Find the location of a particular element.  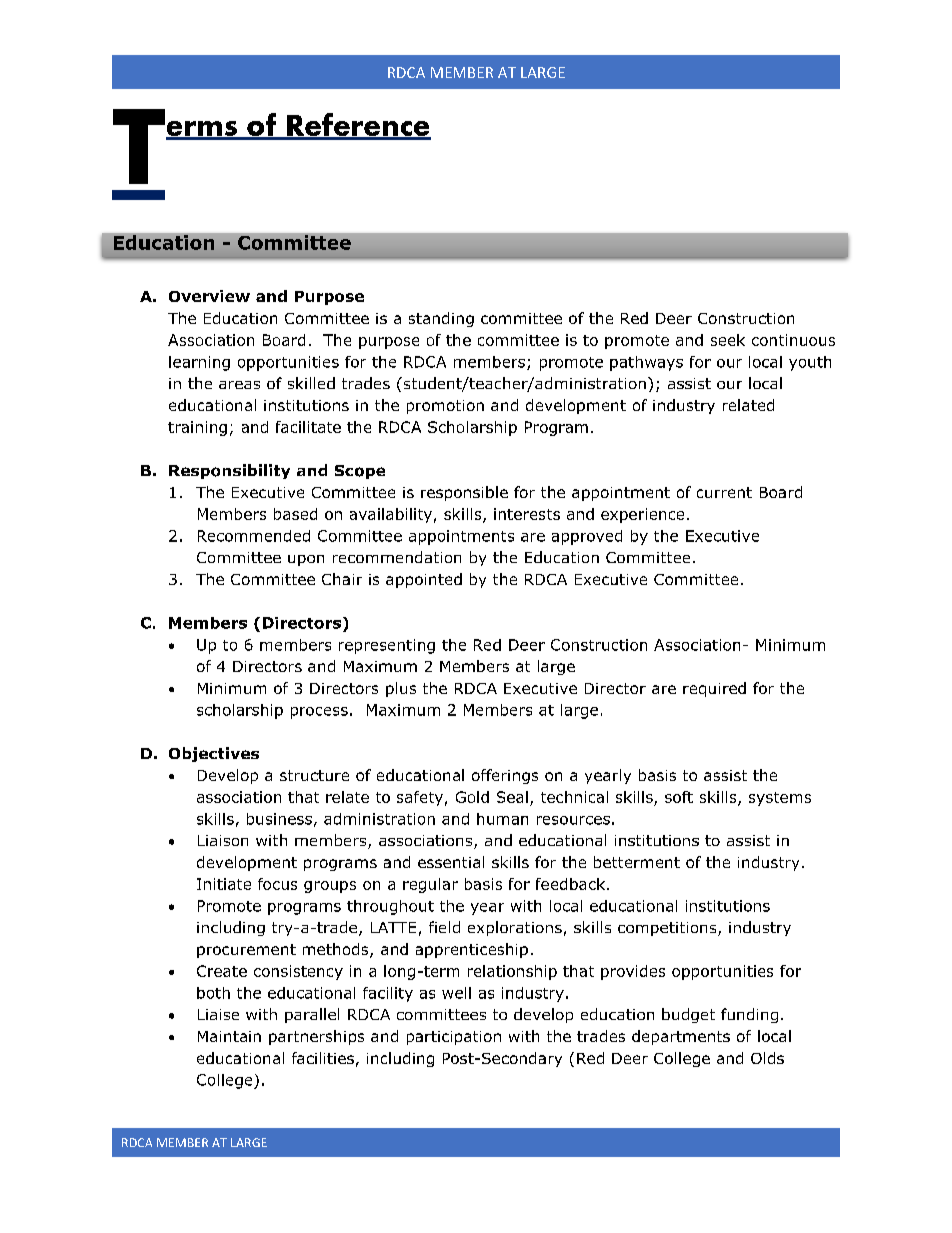

focus is located at coordinates (277, 884).
